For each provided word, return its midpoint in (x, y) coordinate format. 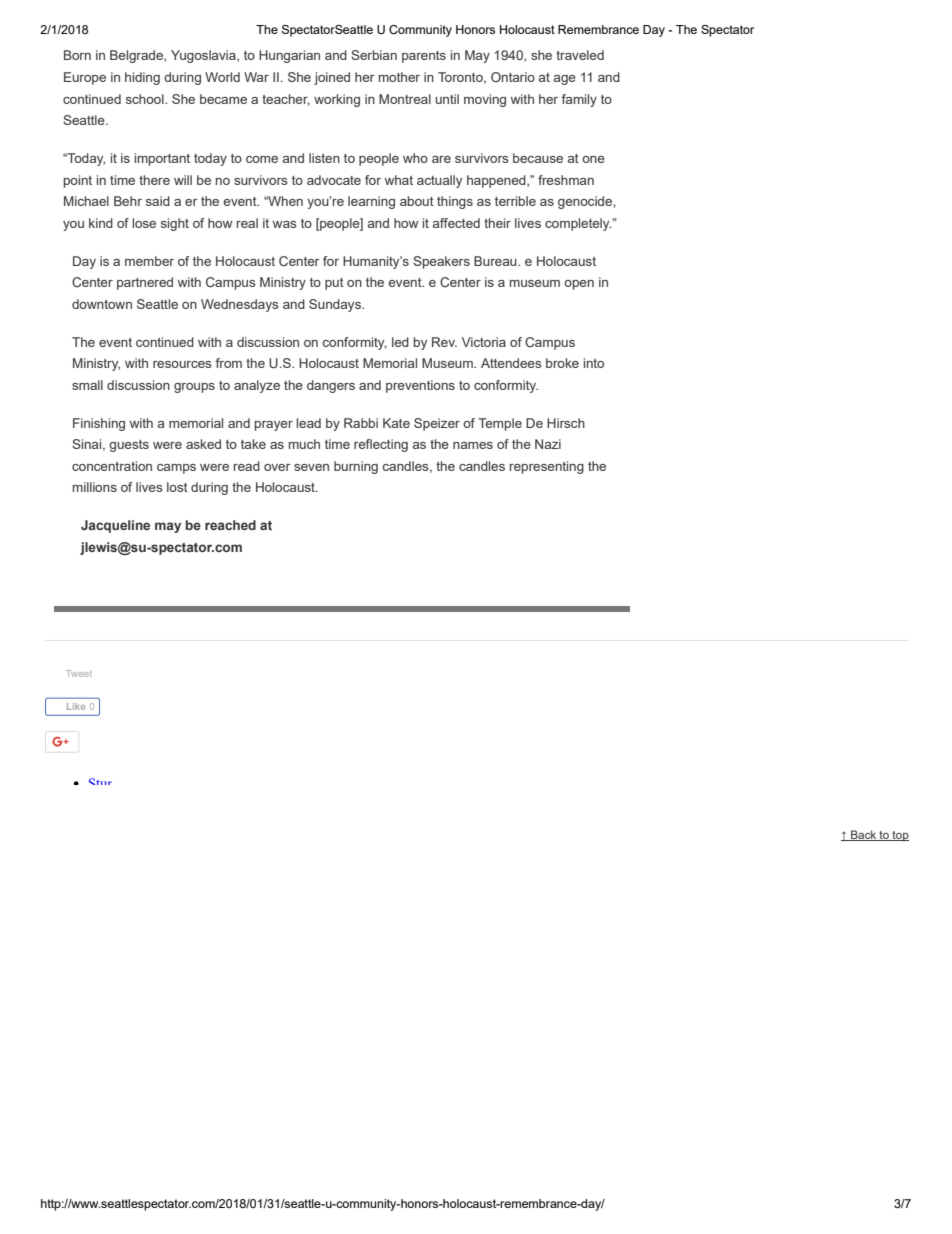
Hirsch (566, 423)
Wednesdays (240, 305)
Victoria (484, 342)
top (899, 836)
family (579, 100)
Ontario (513, 77)
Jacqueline (115, 526)
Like (76, 706)
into (594, 363)
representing (547, 467)
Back (864, 835)
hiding (142, 78)
